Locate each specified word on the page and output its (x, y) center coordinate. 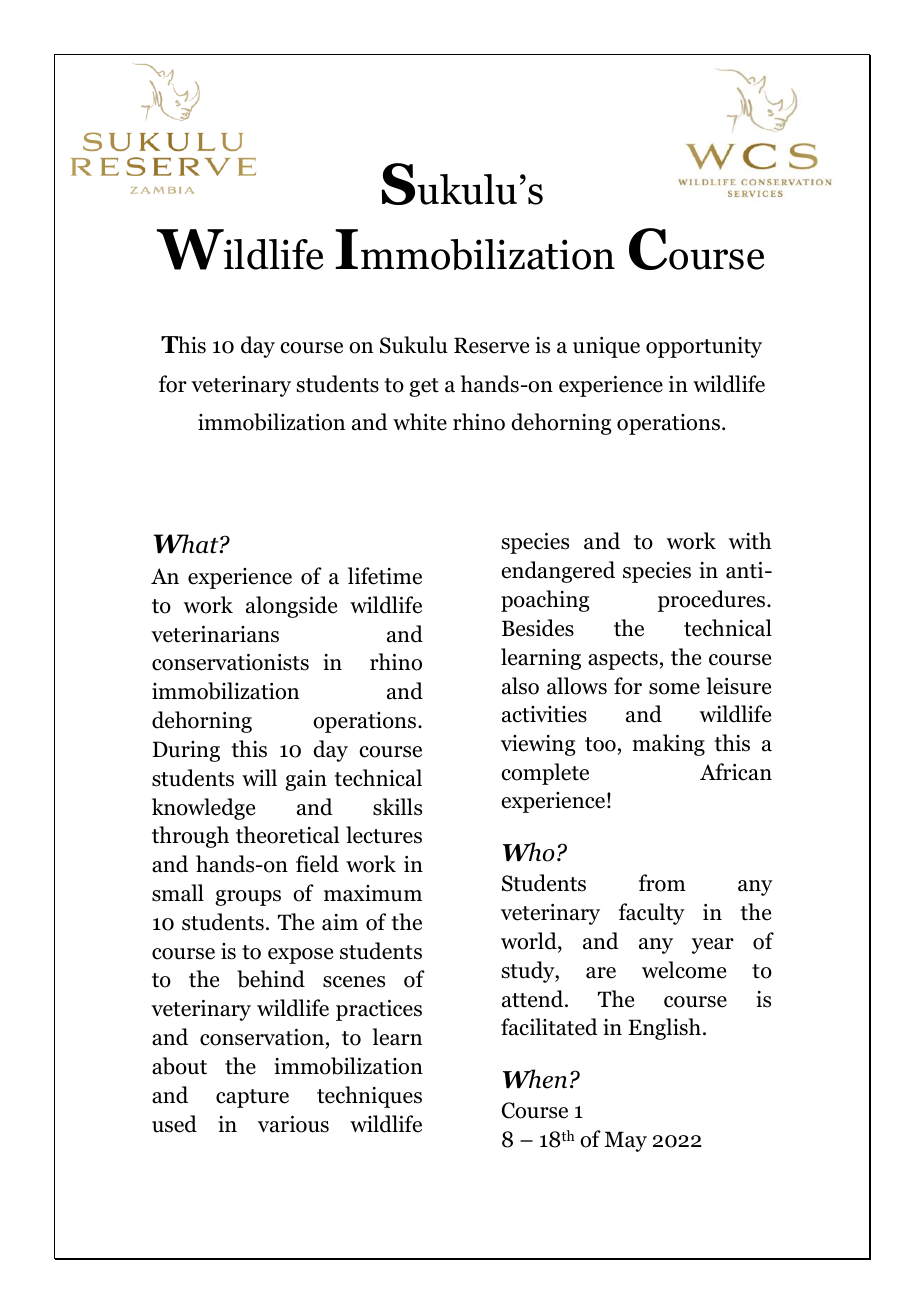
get (424, 387)
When (535, 1079)
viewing (538, 745)
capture (252, 1098)
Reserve (491, 345)
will (259, 777)
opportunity (704, 347)
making (669, 745)
